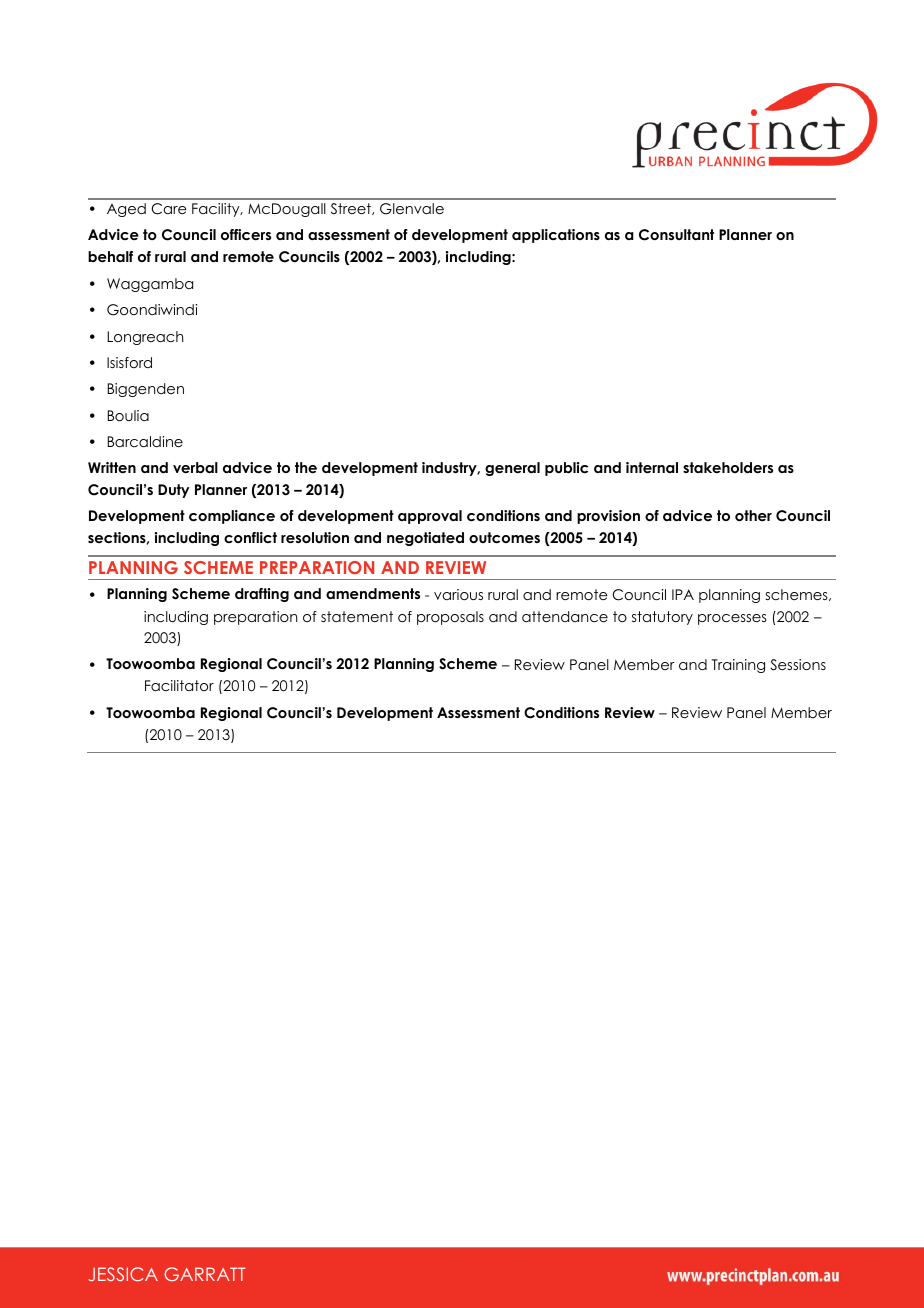 The width and height of the screenshot is (924, 1308). What do you see at coordinates (798, 665) in the screenshot?
I see `Sessions` at bounding box center [798, 665].
